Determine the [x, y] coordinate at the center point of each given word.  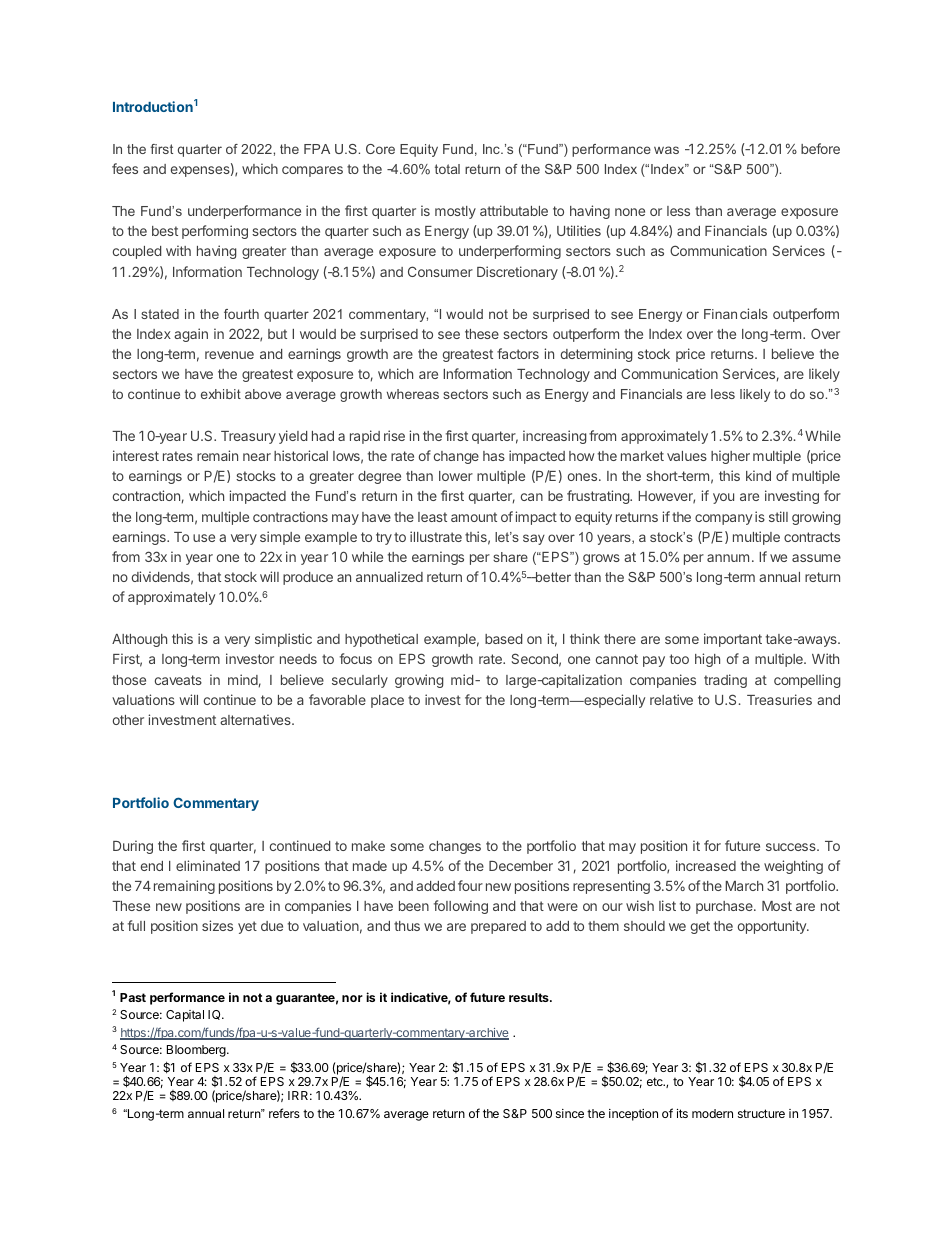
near [257, 457]
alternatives [256, 719]
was [666, 150]
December [521, 866]
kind [758, 475]
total [447, 169]
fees [125, 168]
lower [456, 476]
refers [284, 1113]
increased [706, 865]
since [570, 1113]
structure [761, 1113]
